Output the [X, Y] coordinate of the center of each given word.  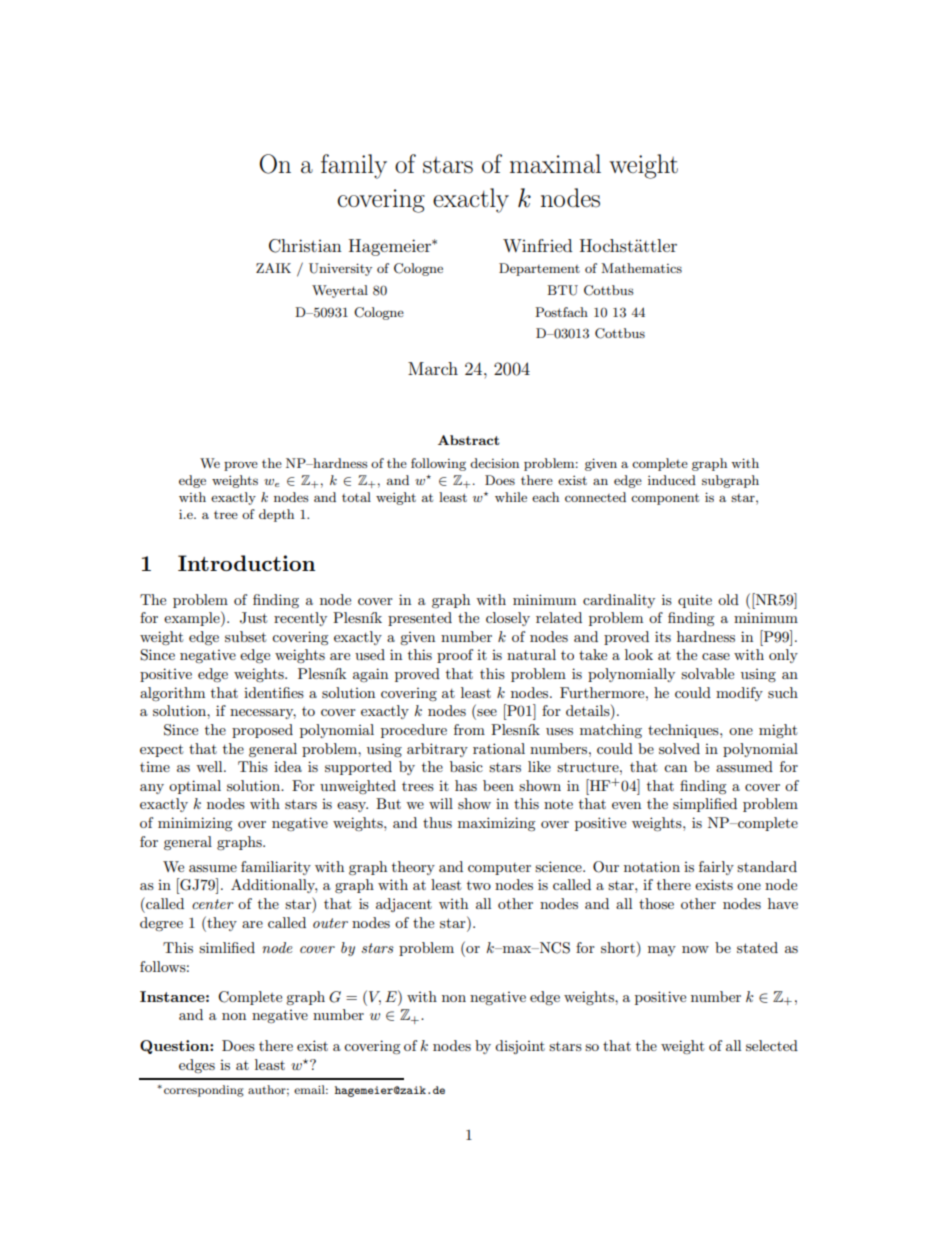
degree [161, 924]
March [433, 368]
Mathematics [641, 268]
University [340, 269]
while [511, 497]
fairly [716, 868]
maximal [555, 164]
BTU [562, 290]
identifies [274, 692]
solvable [707, 673]
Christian [305, 246]
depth [276, 515]
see [486, 714]
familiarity [276, 868]
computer [499, 869]
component [665, 499]
